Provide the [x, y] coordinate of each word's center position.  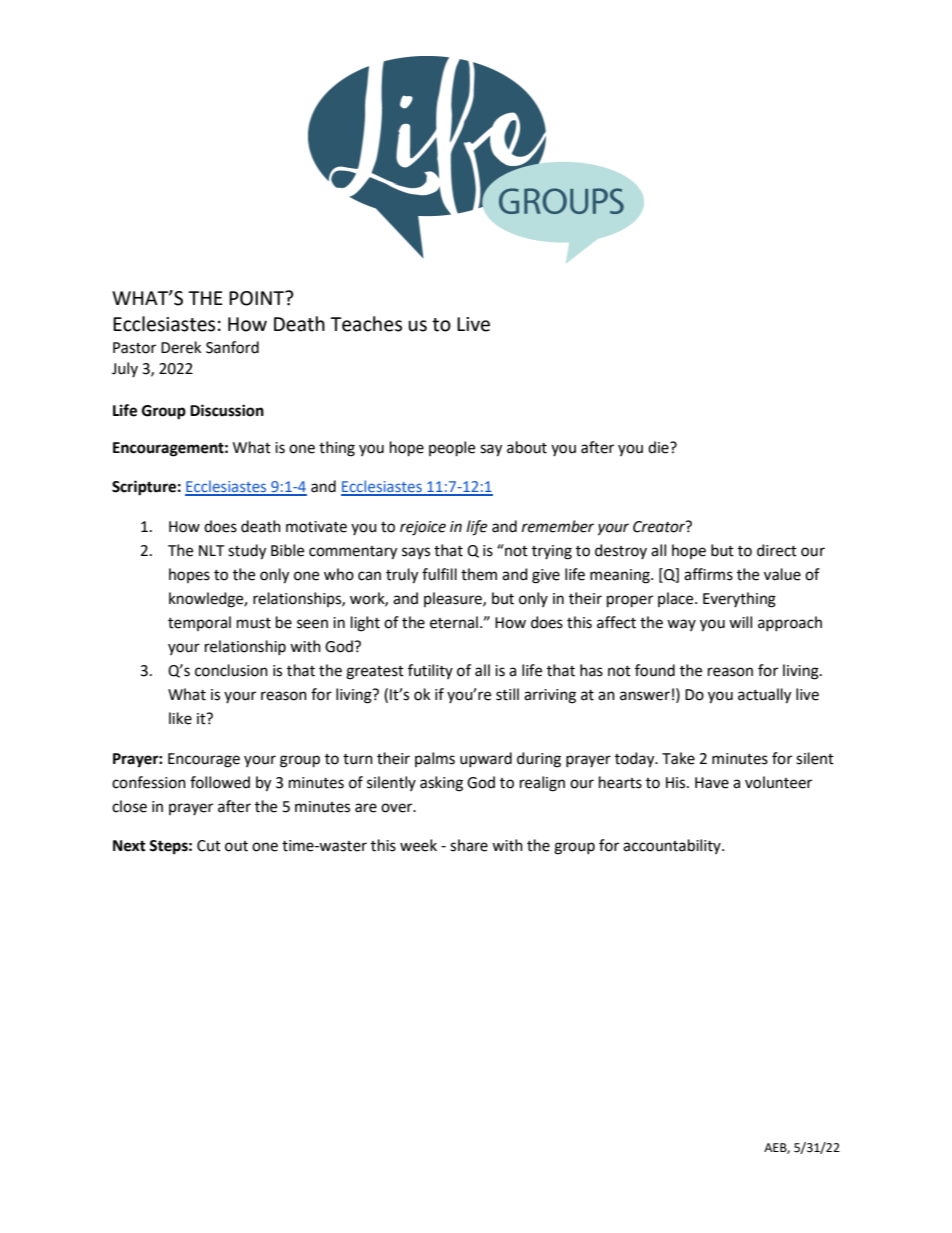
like [180, 718]
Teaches [366, 324]
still [507, 694]
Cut [209, 846]
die [659, 447]
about [527, 447]
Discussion [227, 410]
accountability [673, 846]
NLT [212, 550]
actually [764, 696]
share [469, 845]
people [452, 449]
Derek [181, 347]
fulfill [439, 574]
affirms [708, 574]
